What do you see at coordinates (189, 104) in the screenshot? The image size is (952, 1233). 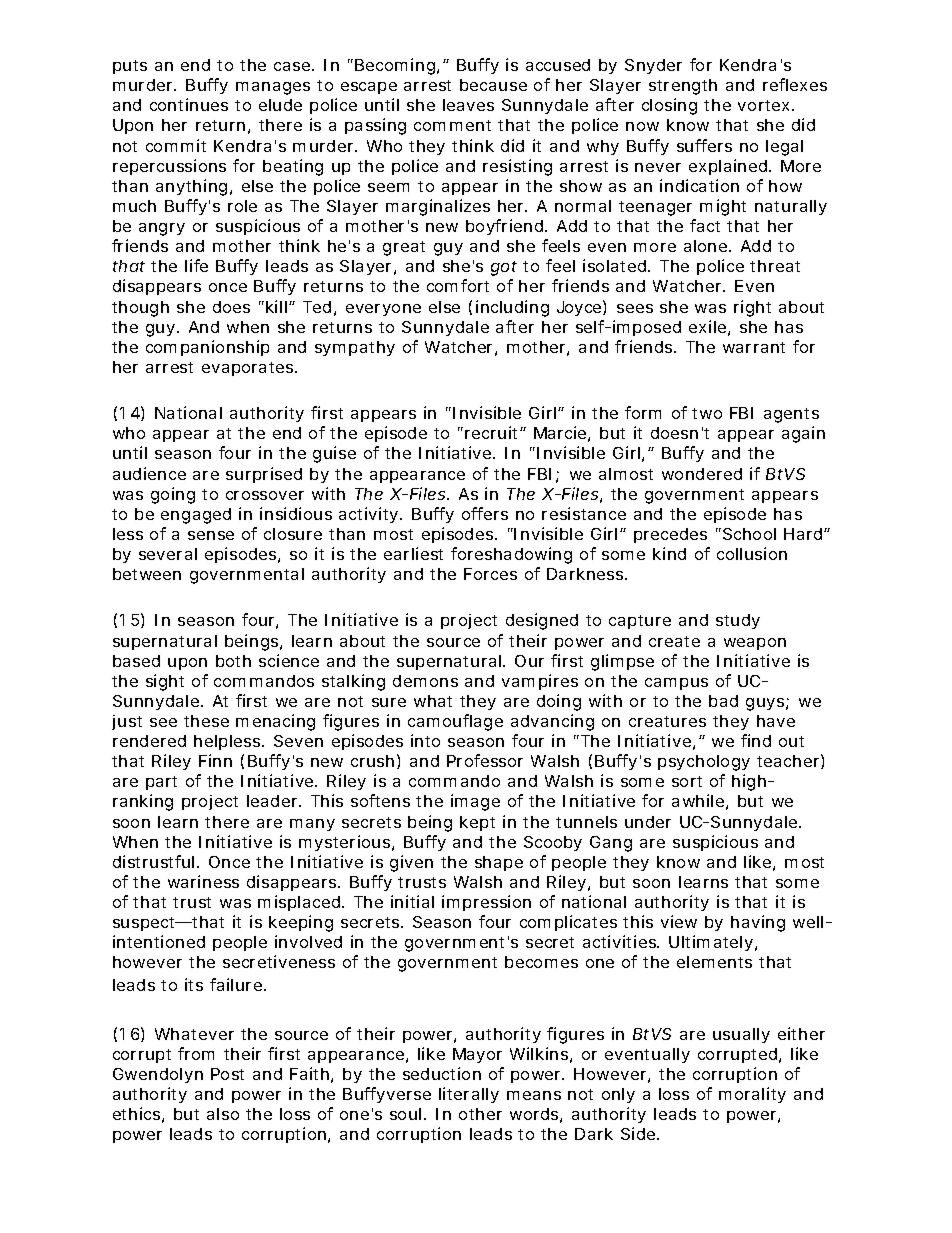 I see `continues` at bounding box center [189, 104].
